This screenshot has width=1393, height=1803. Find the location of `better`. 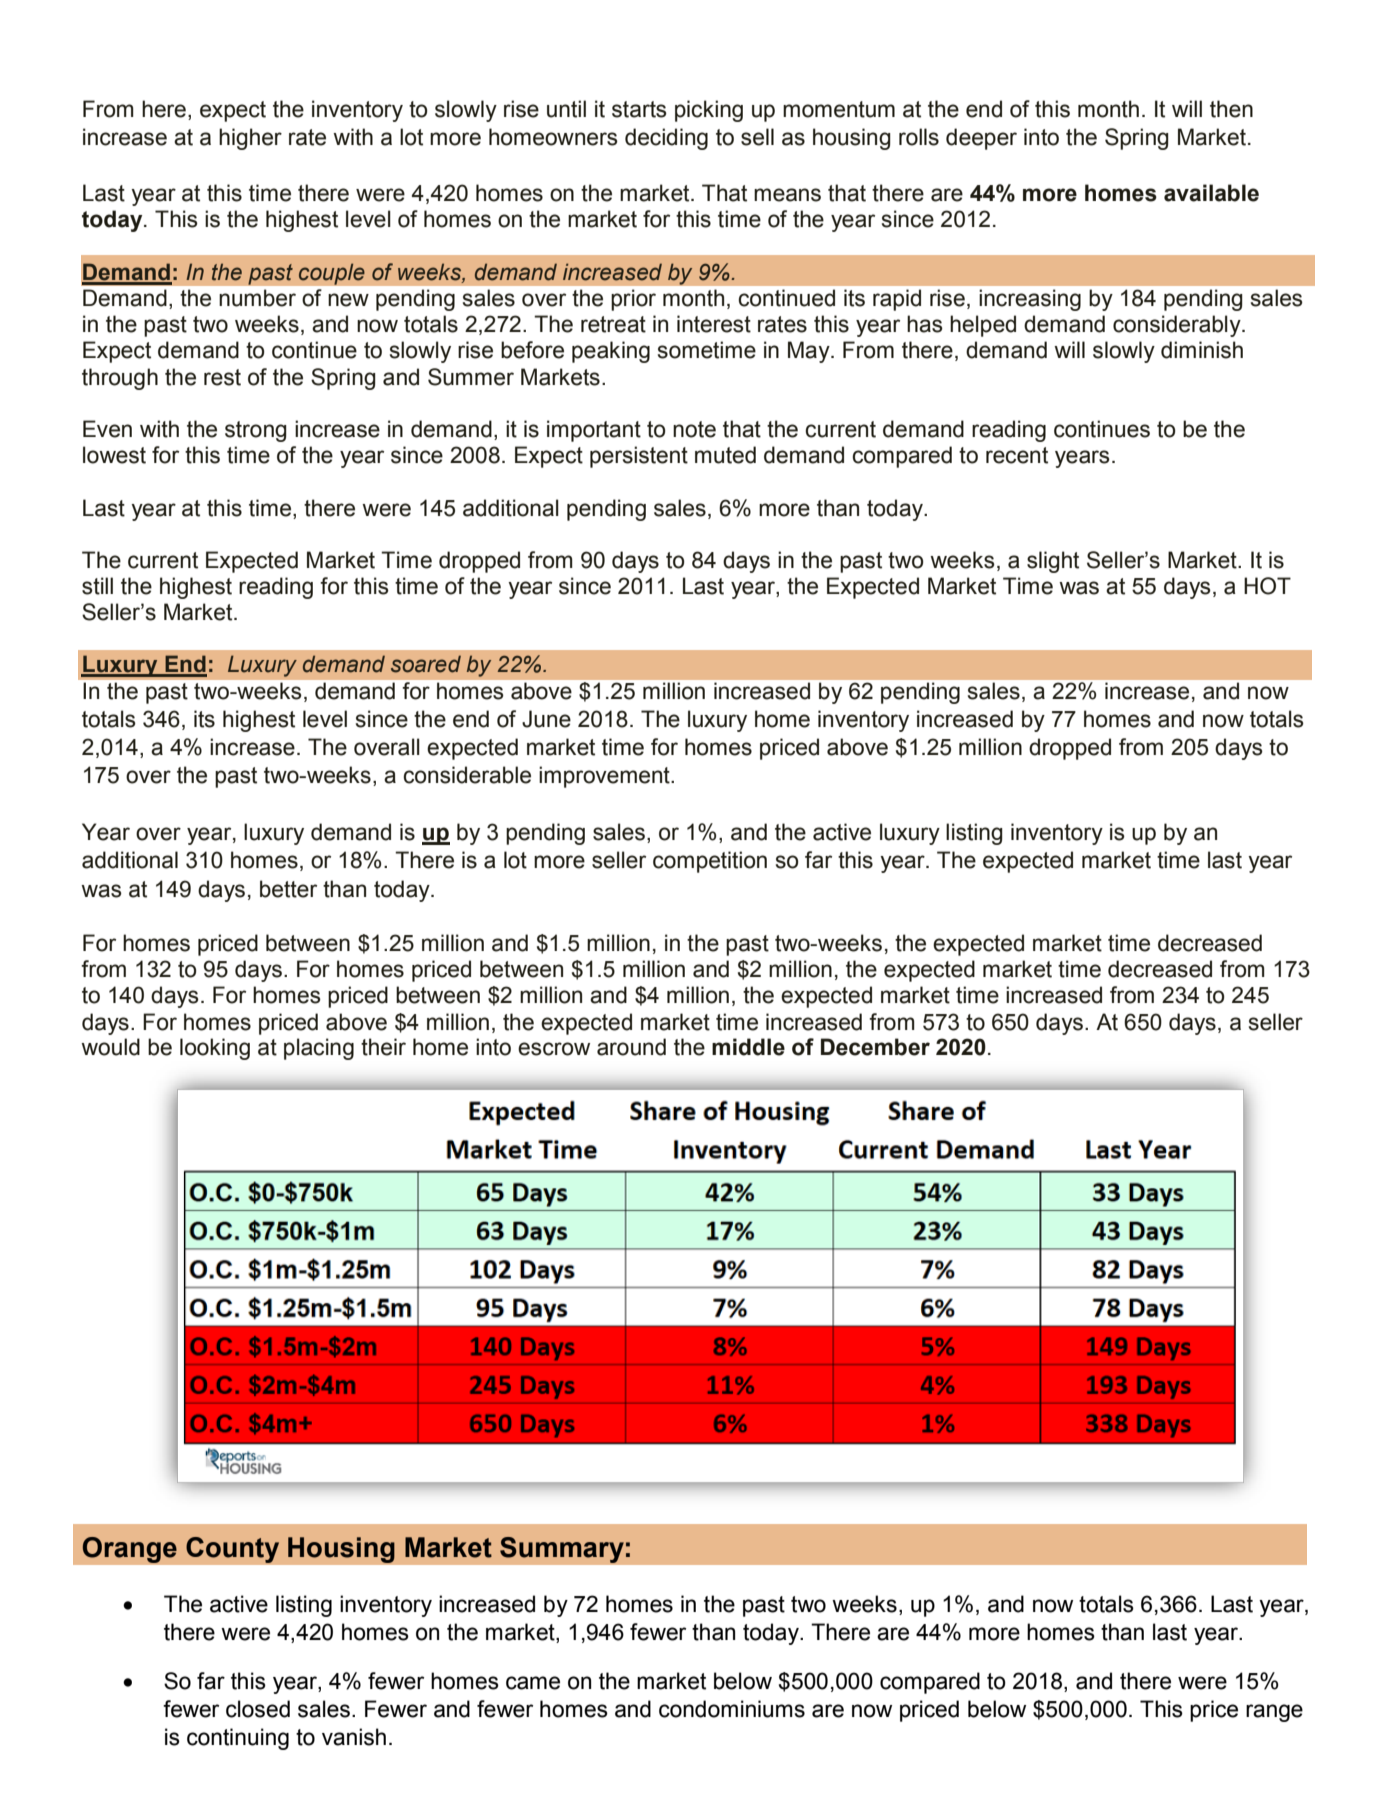

better is located at coordinates (288, 889).
